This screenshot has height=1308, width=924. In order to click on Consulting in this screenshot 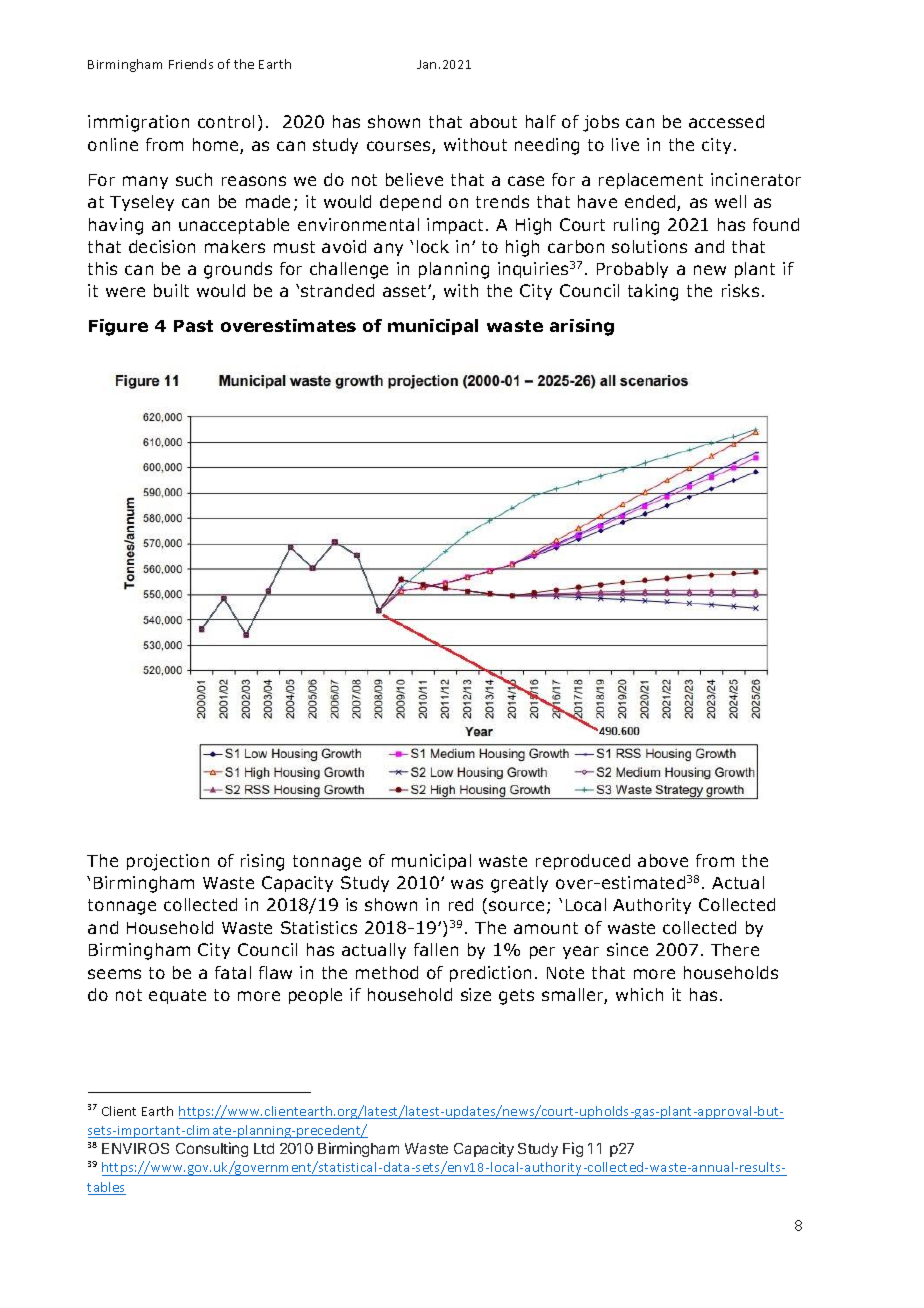, I will do `click(212, 1149)`.
